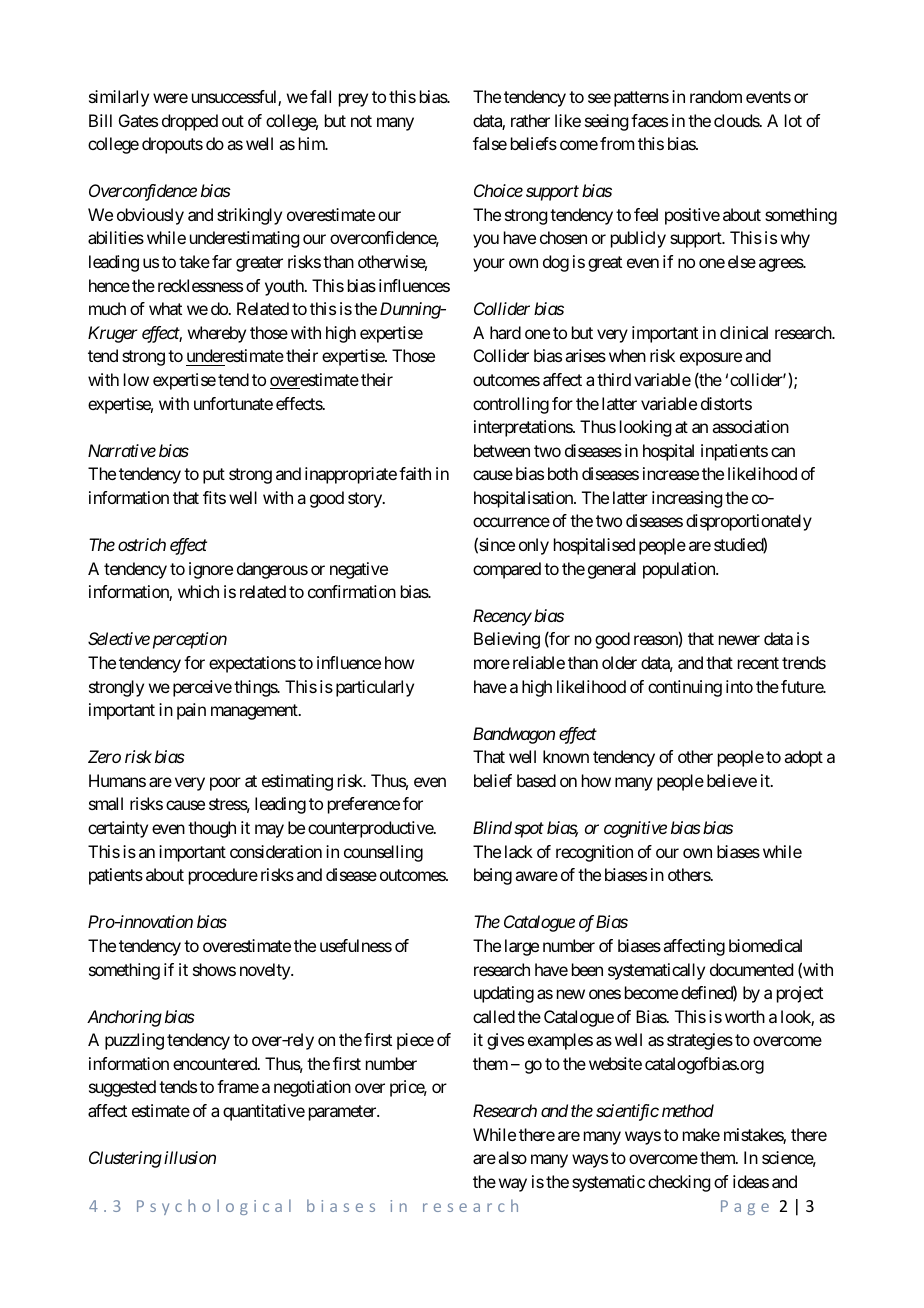 The height and width of the document is (1308, 924). I want to click on faith, so click(415, 473).
